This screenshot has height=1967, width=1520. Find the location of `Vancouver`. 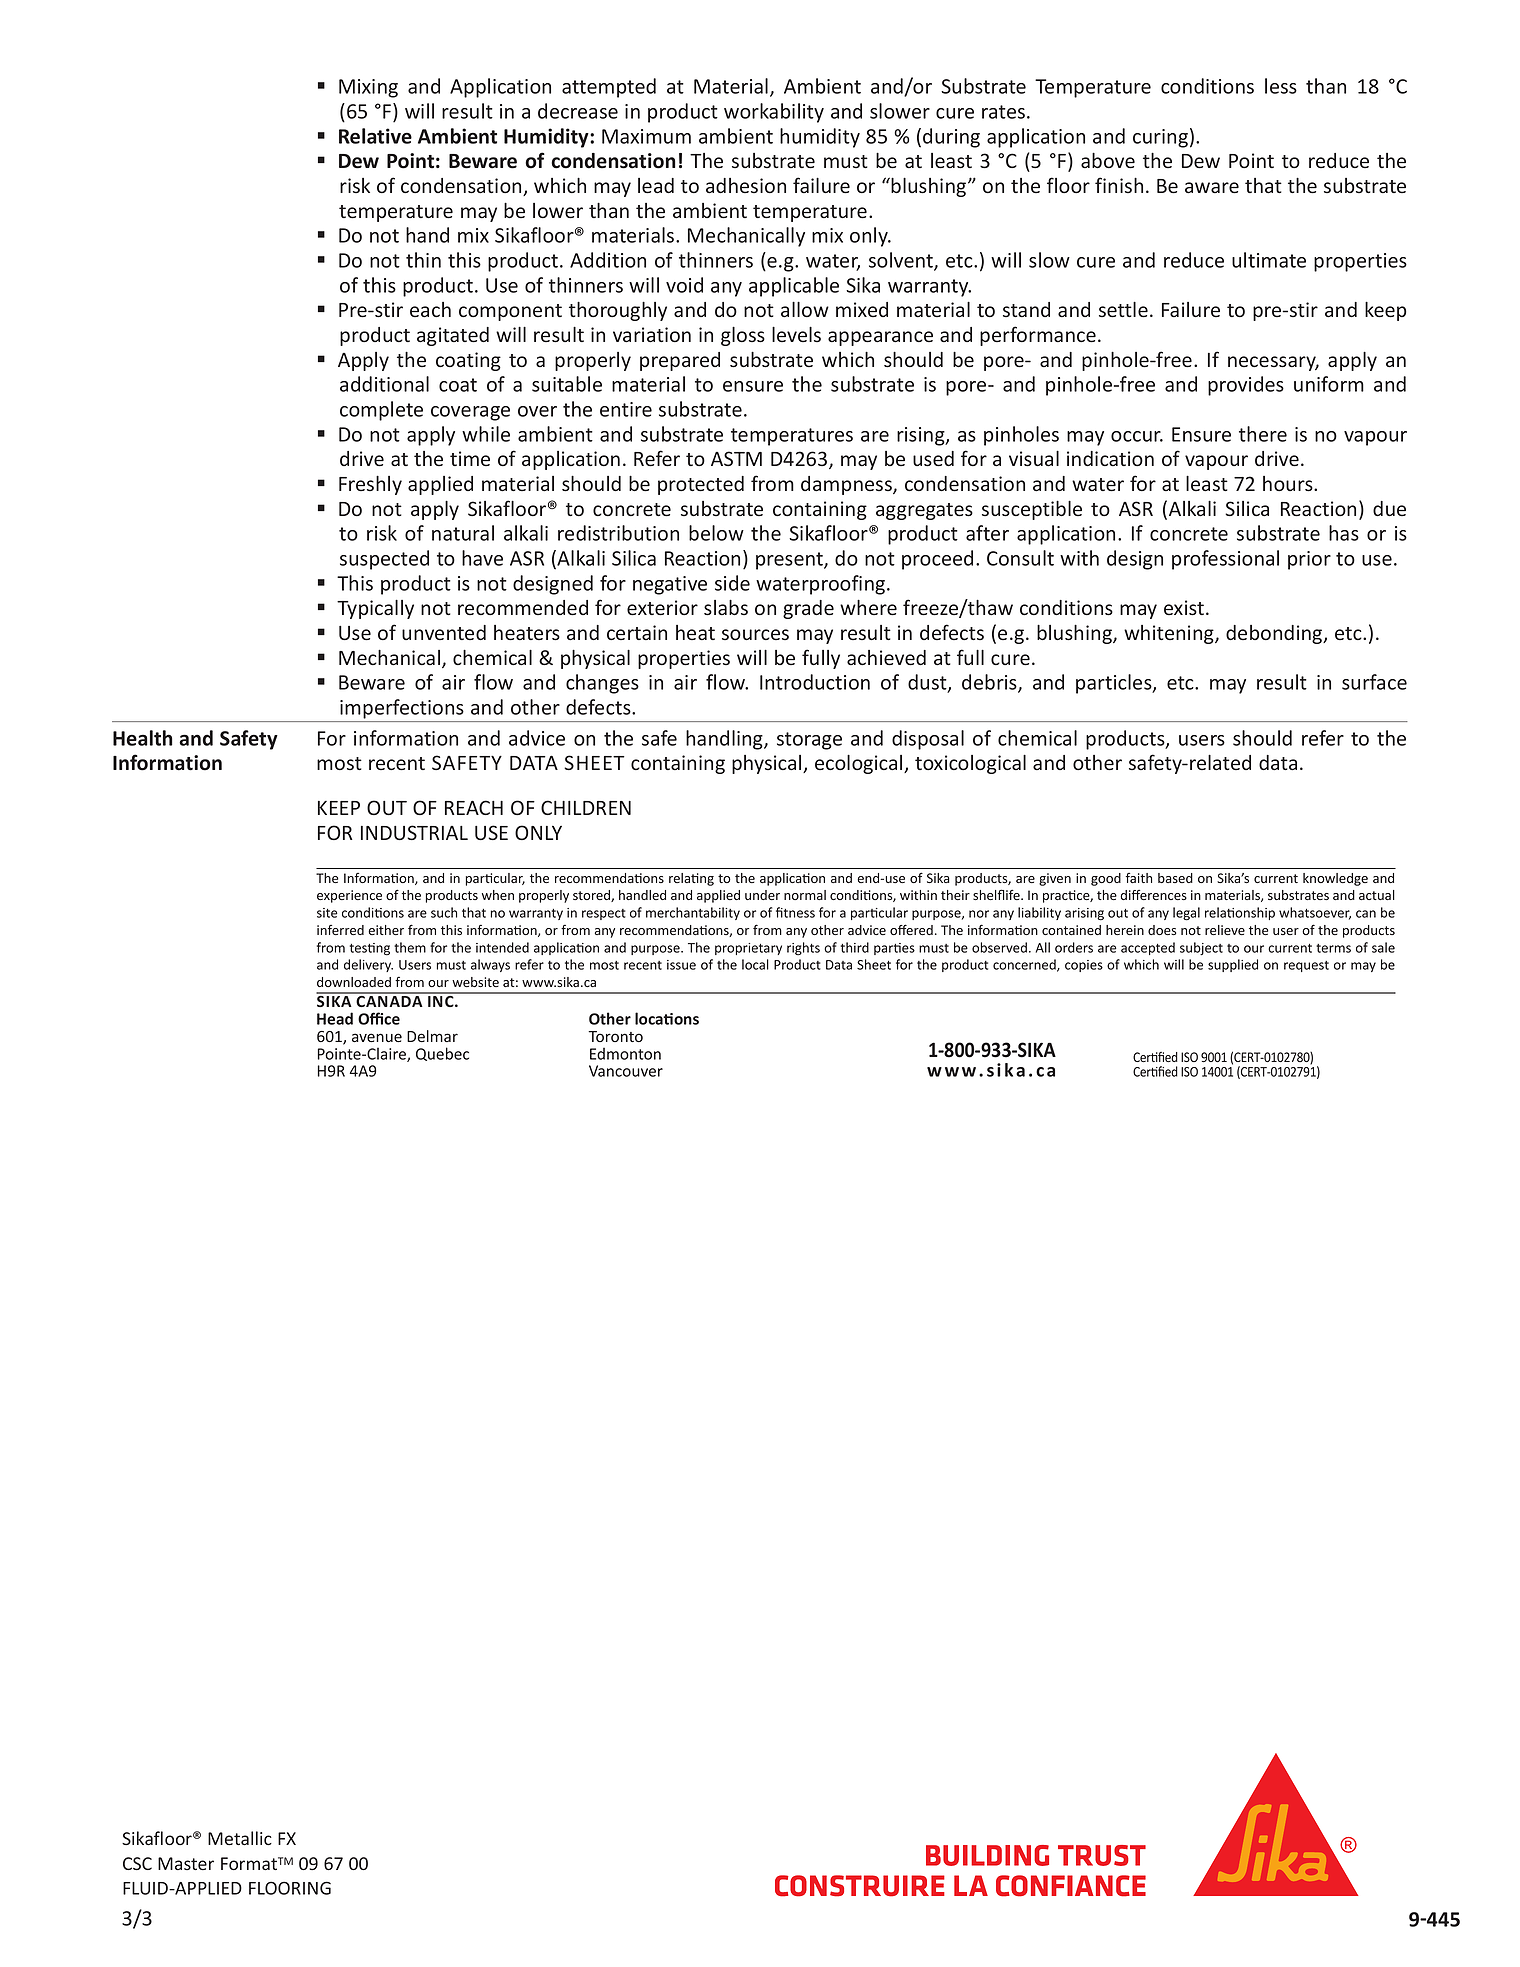

Vancouver is located at coordinates (626, 1071).
